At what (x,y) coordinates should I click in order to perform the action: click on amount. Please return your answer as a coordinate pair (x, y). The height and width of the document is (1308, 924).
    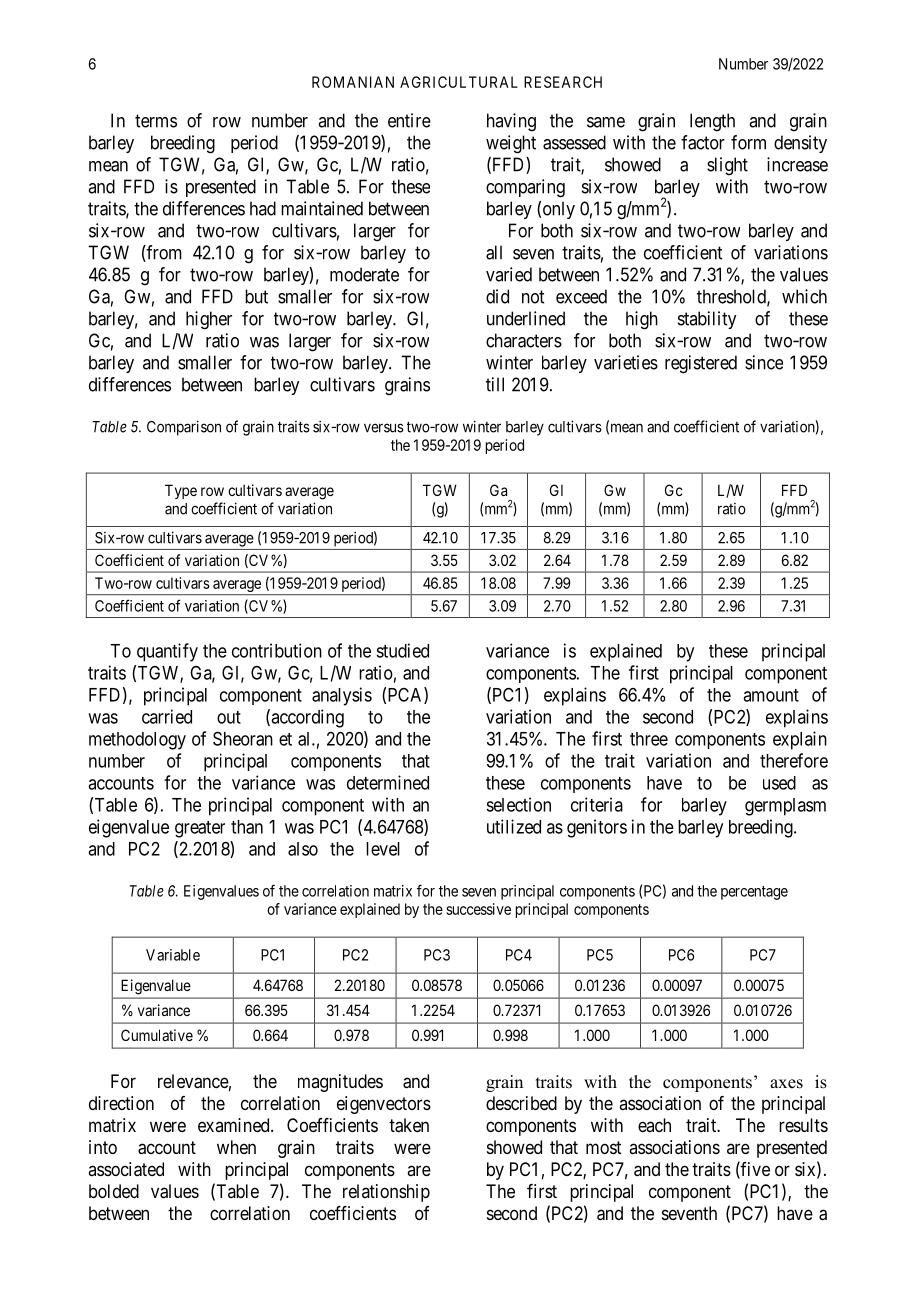
    Looking at the image, I should click on (771, 695).
